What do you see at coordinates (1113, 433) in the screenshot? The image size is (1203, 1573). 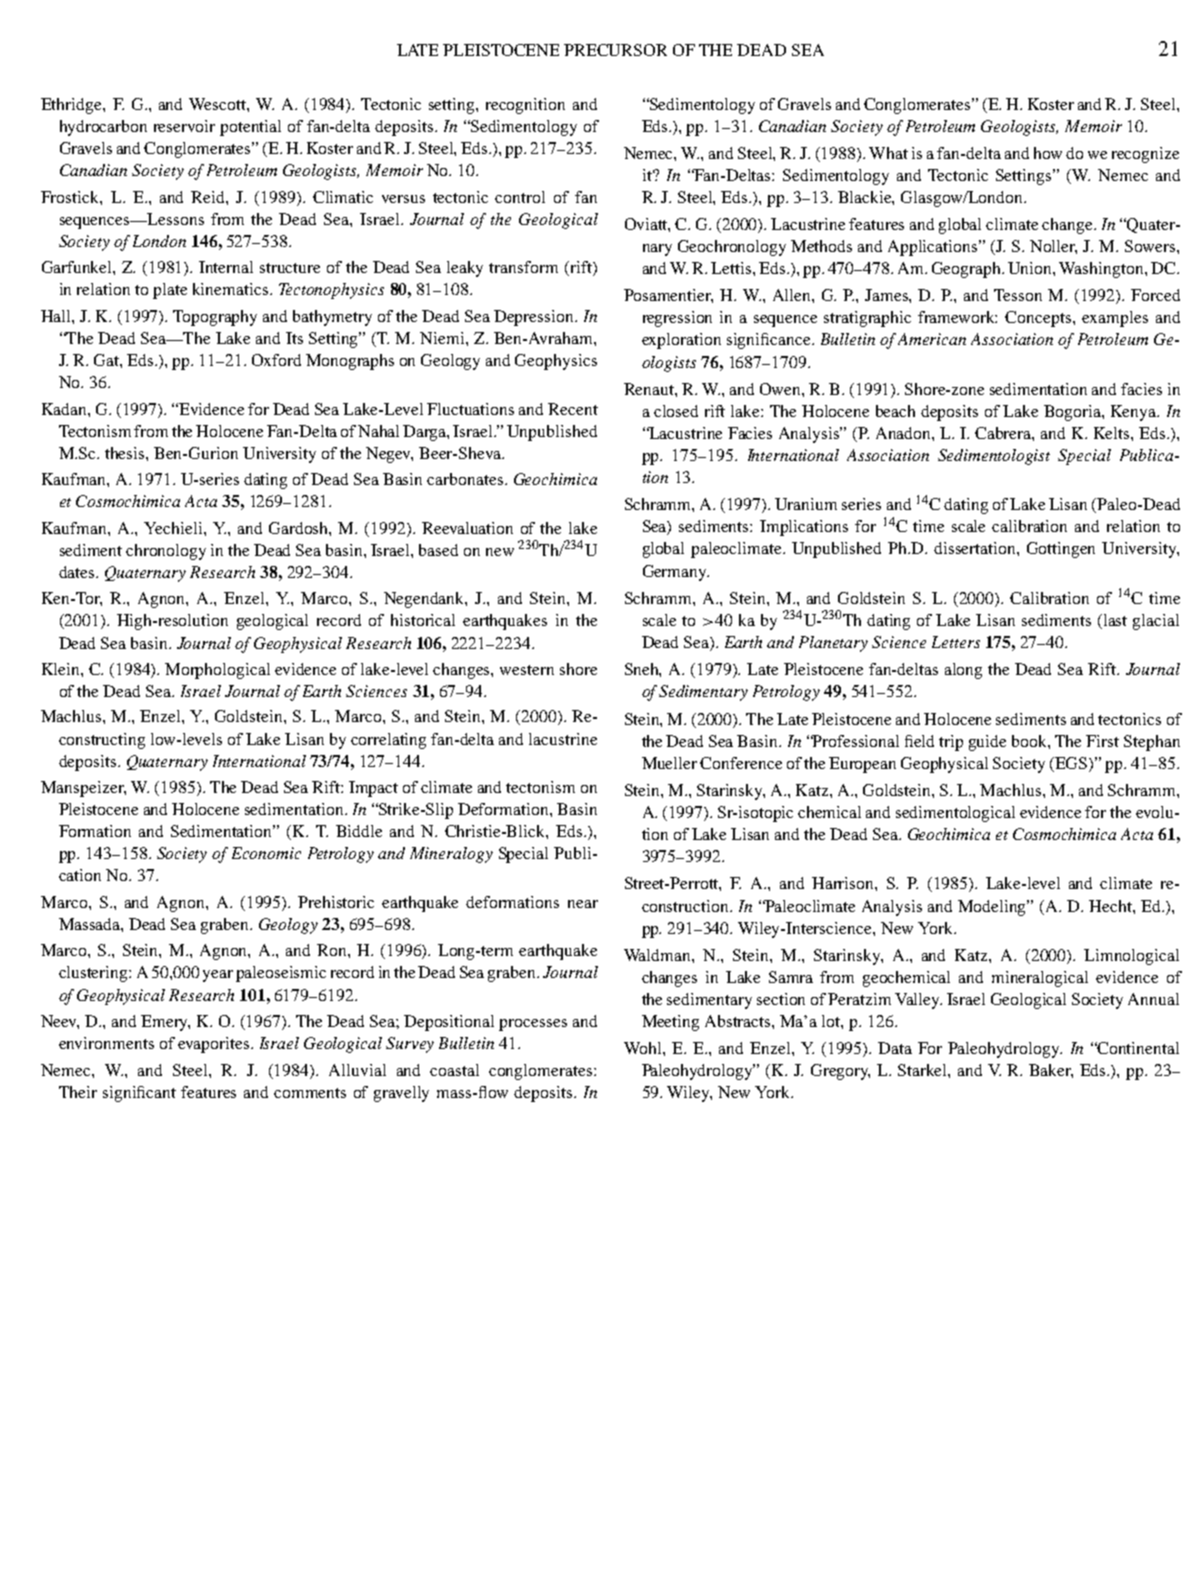 I see `Kelts` at bounding box center [1113, 433].
